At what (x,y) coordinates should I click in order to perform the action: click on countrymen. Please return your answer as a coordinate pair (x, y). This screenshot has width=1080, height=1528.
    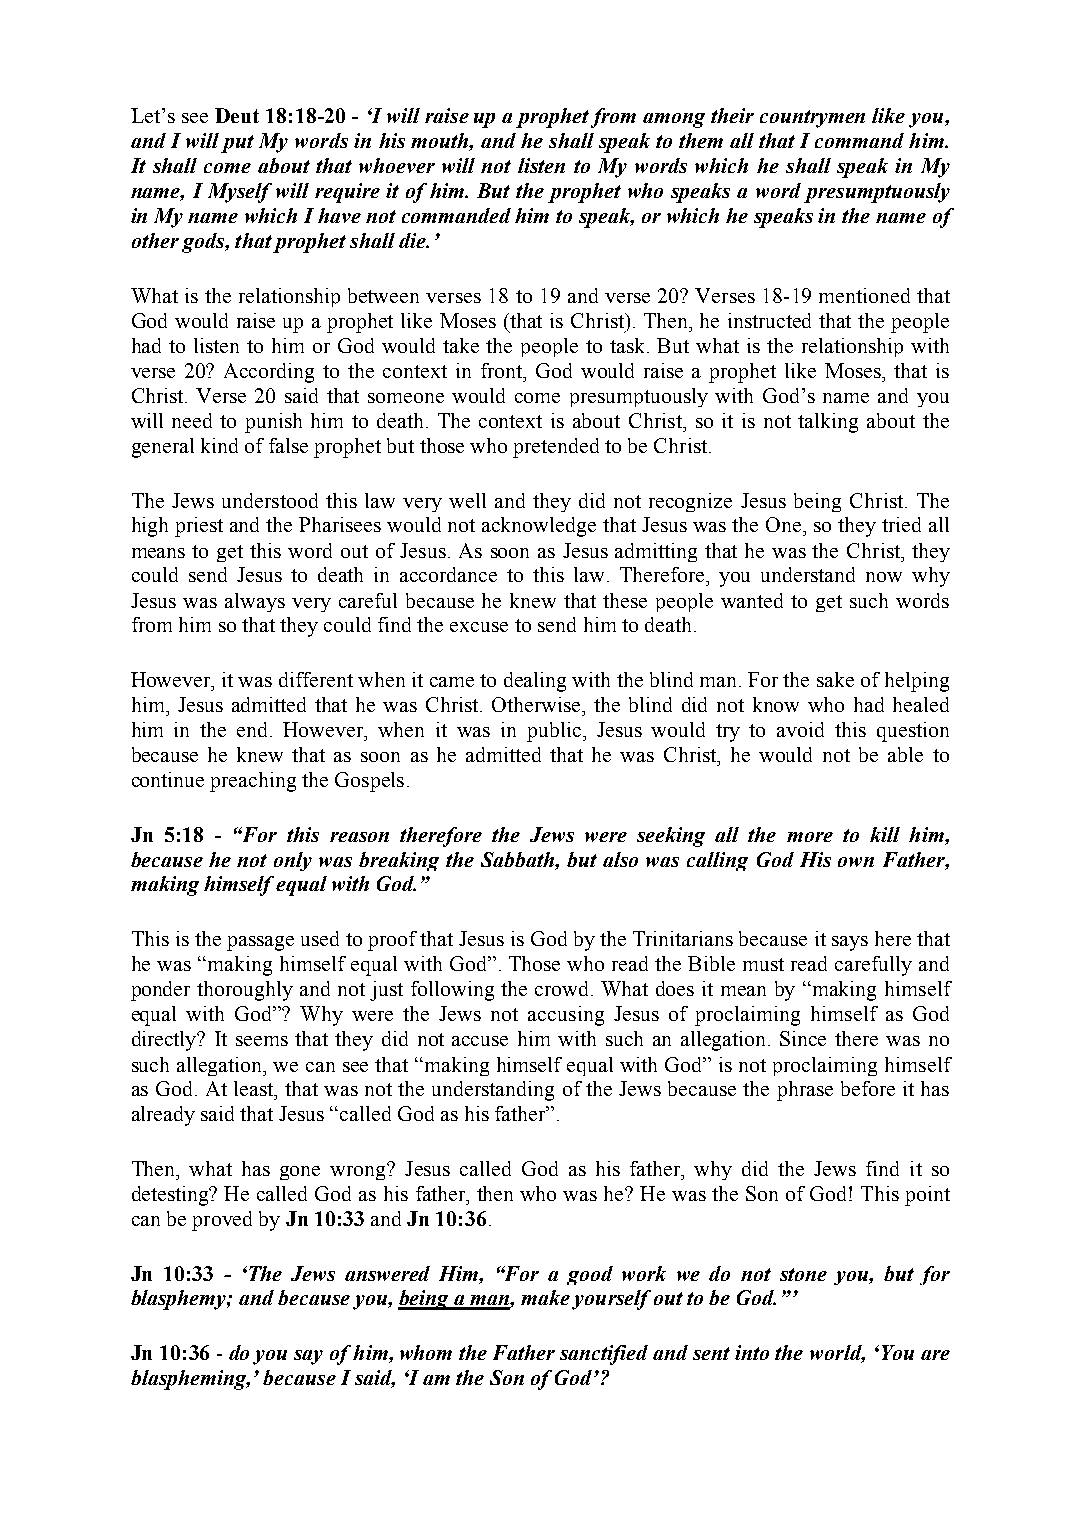
    Looking at the image, I should click on (812, 119).
